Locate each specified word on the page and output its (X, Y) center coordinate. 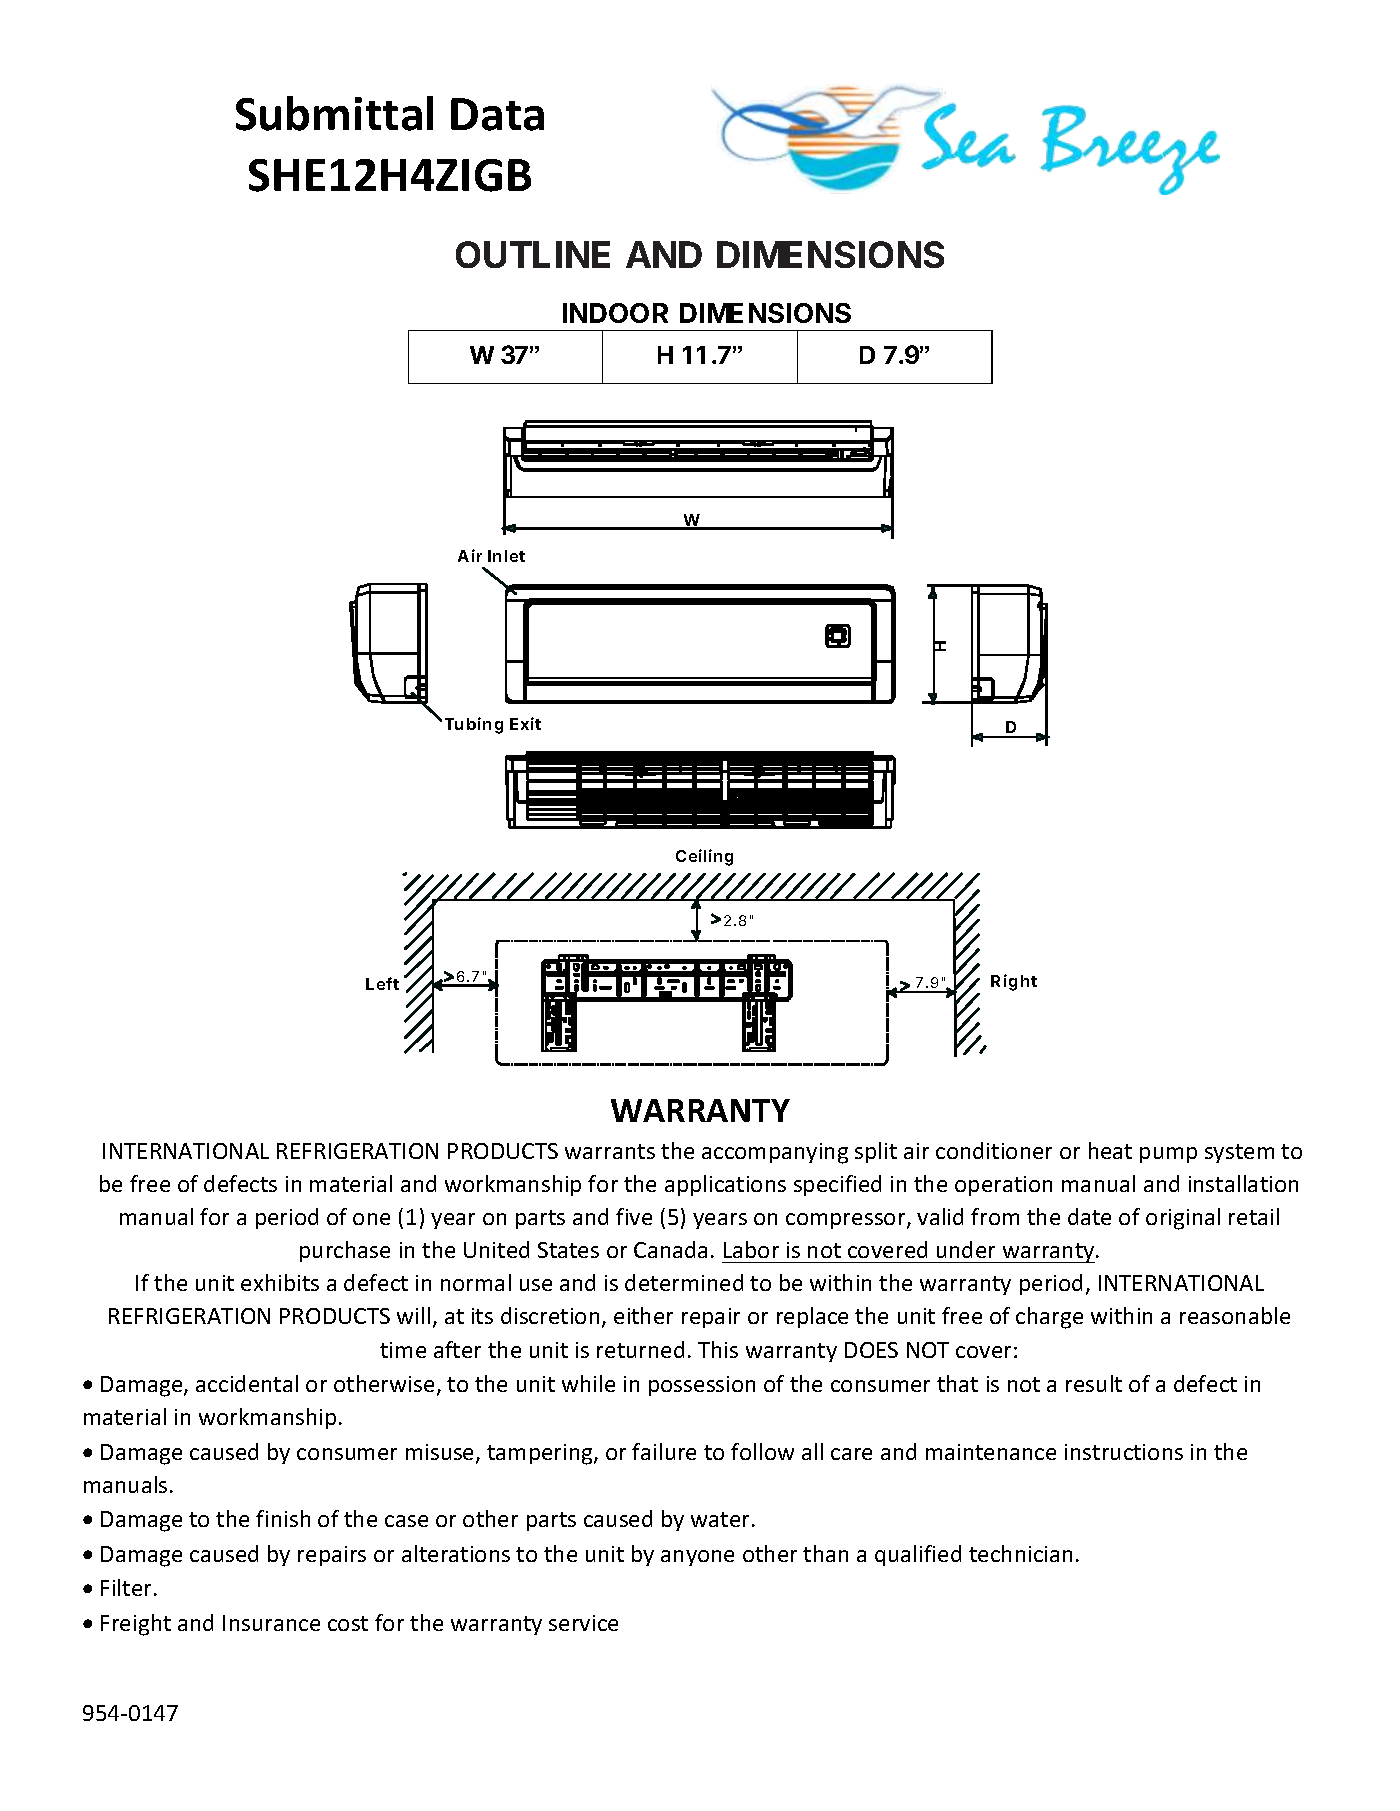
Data (497, 114)
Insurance (271, 1623)
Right (1014, 982)
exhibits (280, 1282)
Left (382, 983)
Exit (525, 723)
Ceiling (704, 857)
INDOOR (615, 313)
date (1089, 1216)
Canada (670, 1249)
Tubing (474, 725)
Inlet (506, 556)
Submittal (334, 113)
